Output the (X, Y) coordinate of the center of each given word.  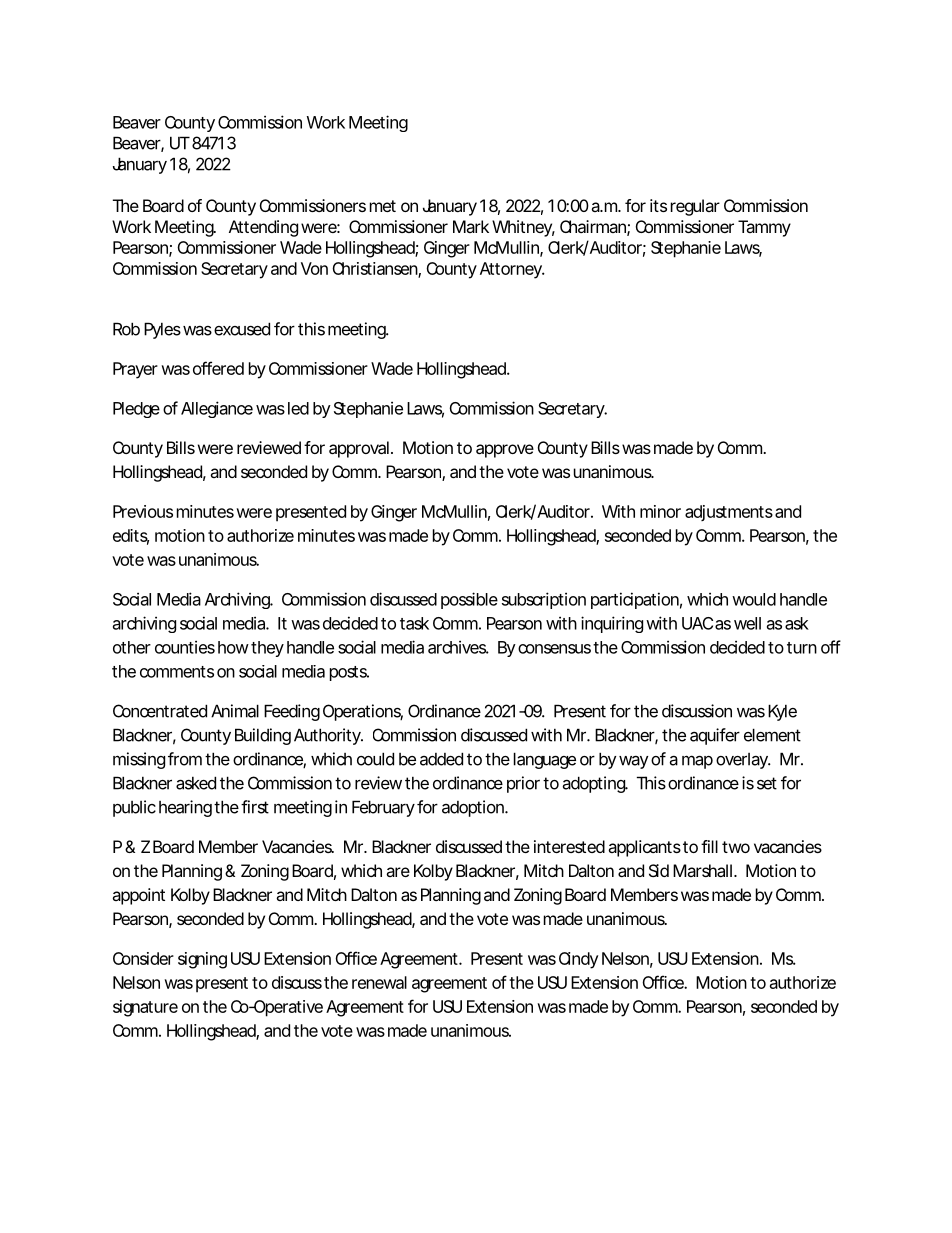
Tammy (764, 228)
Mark (471, 226)
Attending (263, 228)
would (754, 599)
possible (469, 600)
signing (202, 960)
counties (185, 647)
